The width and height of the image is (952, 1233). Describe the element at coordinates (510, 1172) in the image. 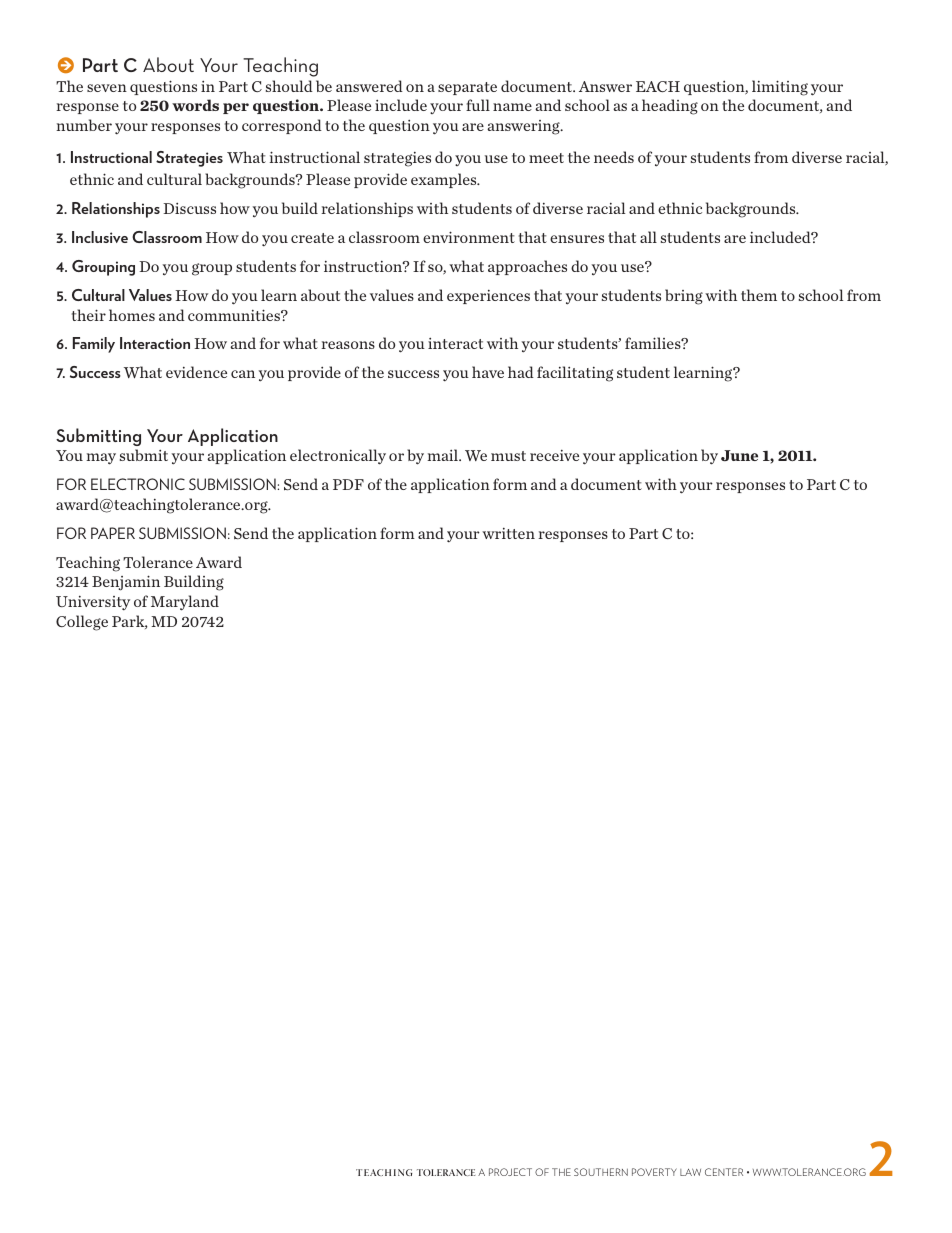

I see `project` at that location.
